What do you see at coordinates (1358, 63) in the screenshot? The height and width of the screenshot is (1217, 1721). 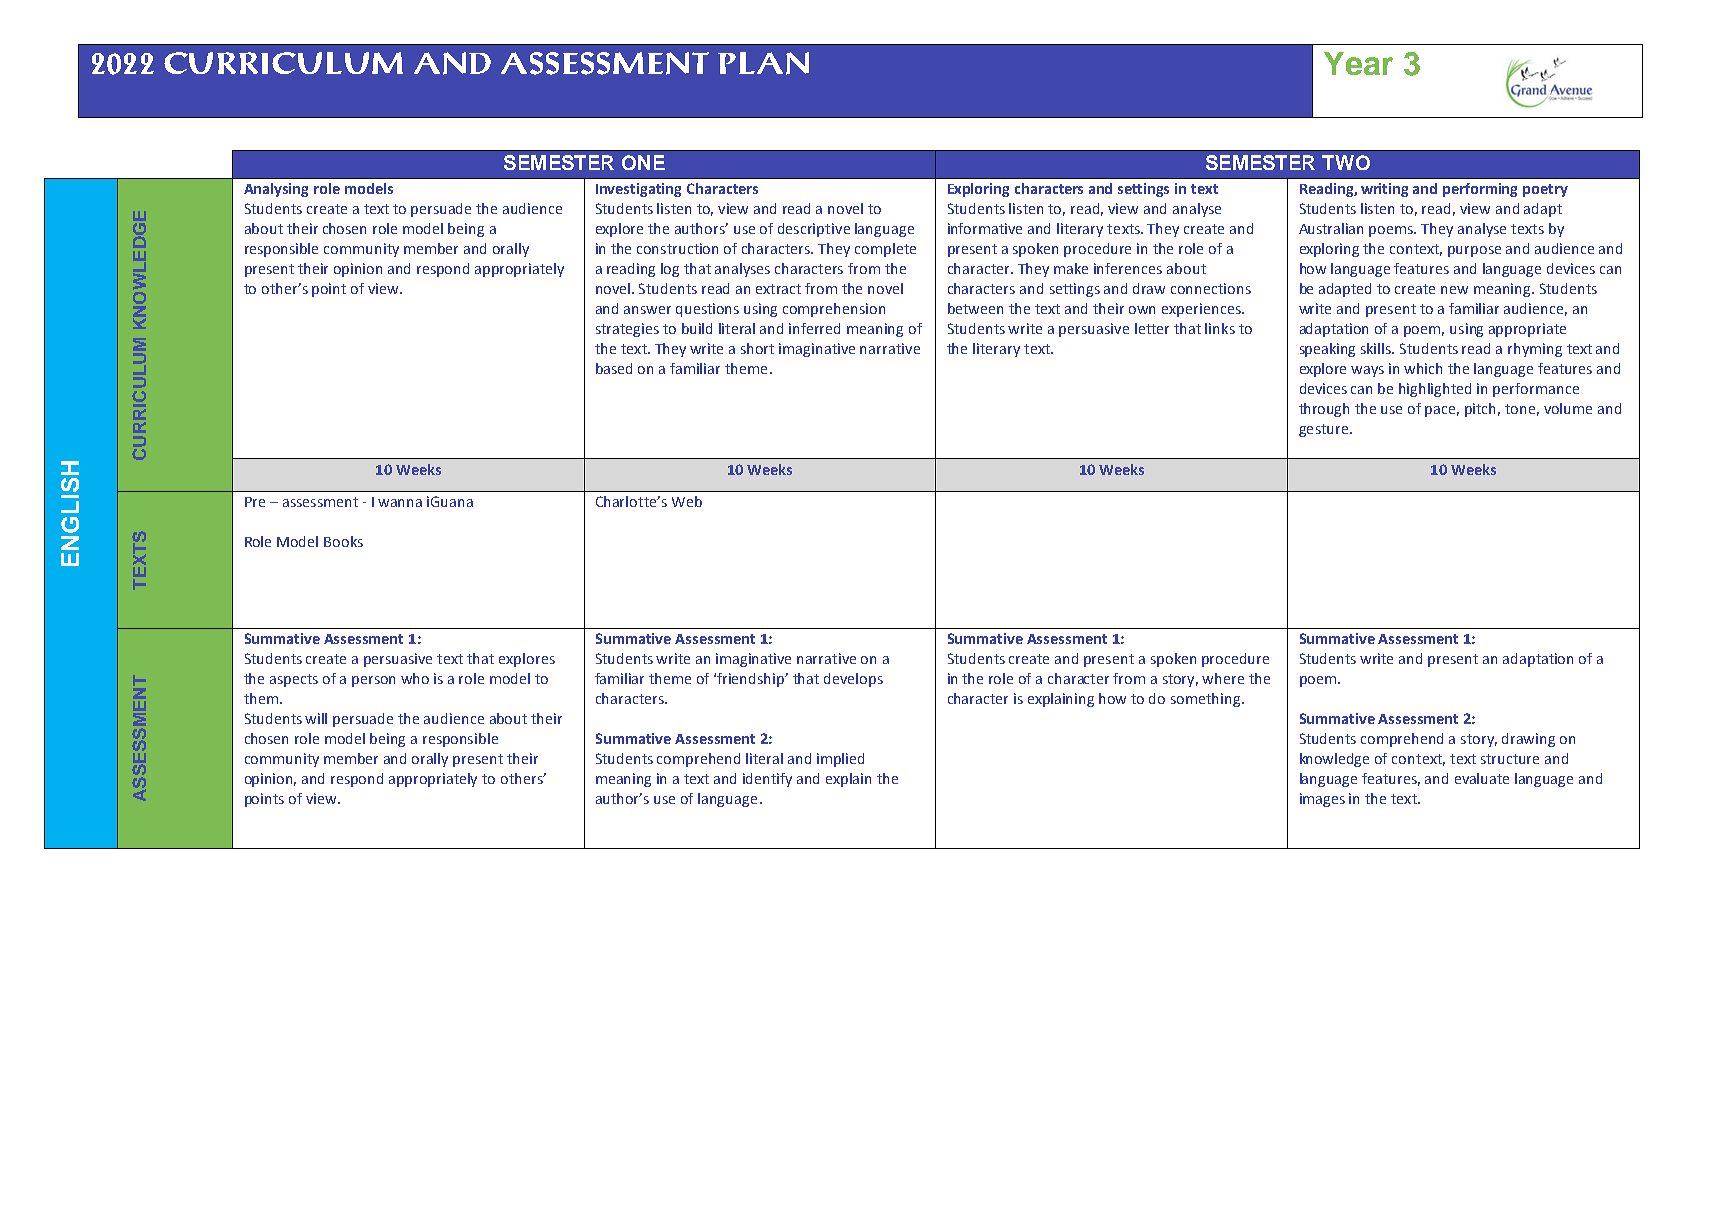 I see `Year` at bounding box center [1358, 63].
